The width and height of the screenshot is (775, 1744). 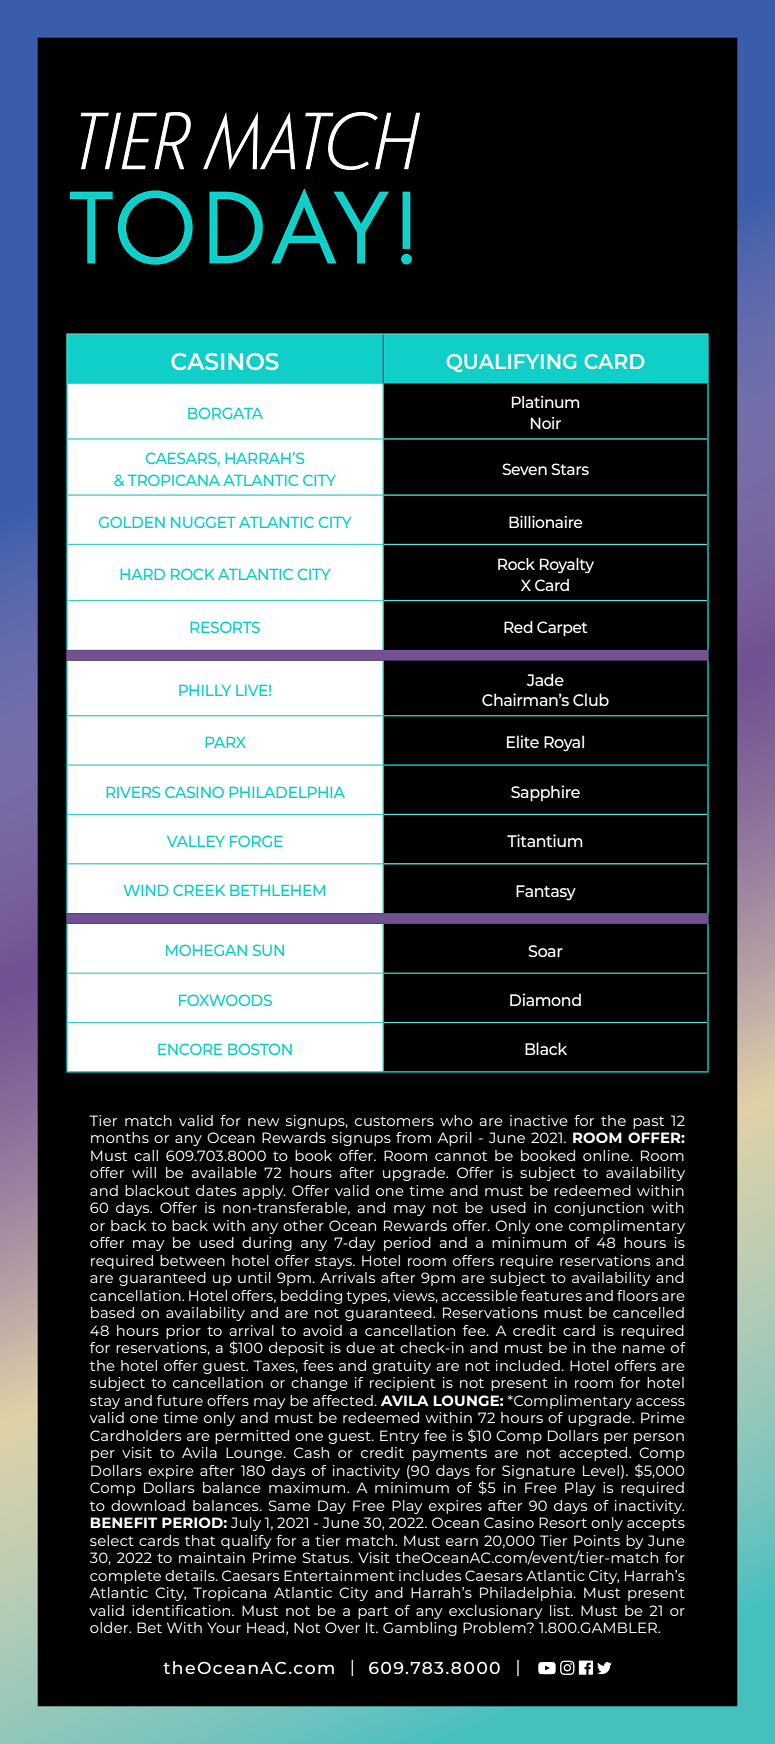 What do you see at coordinates (199, 890) in the screenshot?
I see `CREEK` at bounding box center [199, 890].
